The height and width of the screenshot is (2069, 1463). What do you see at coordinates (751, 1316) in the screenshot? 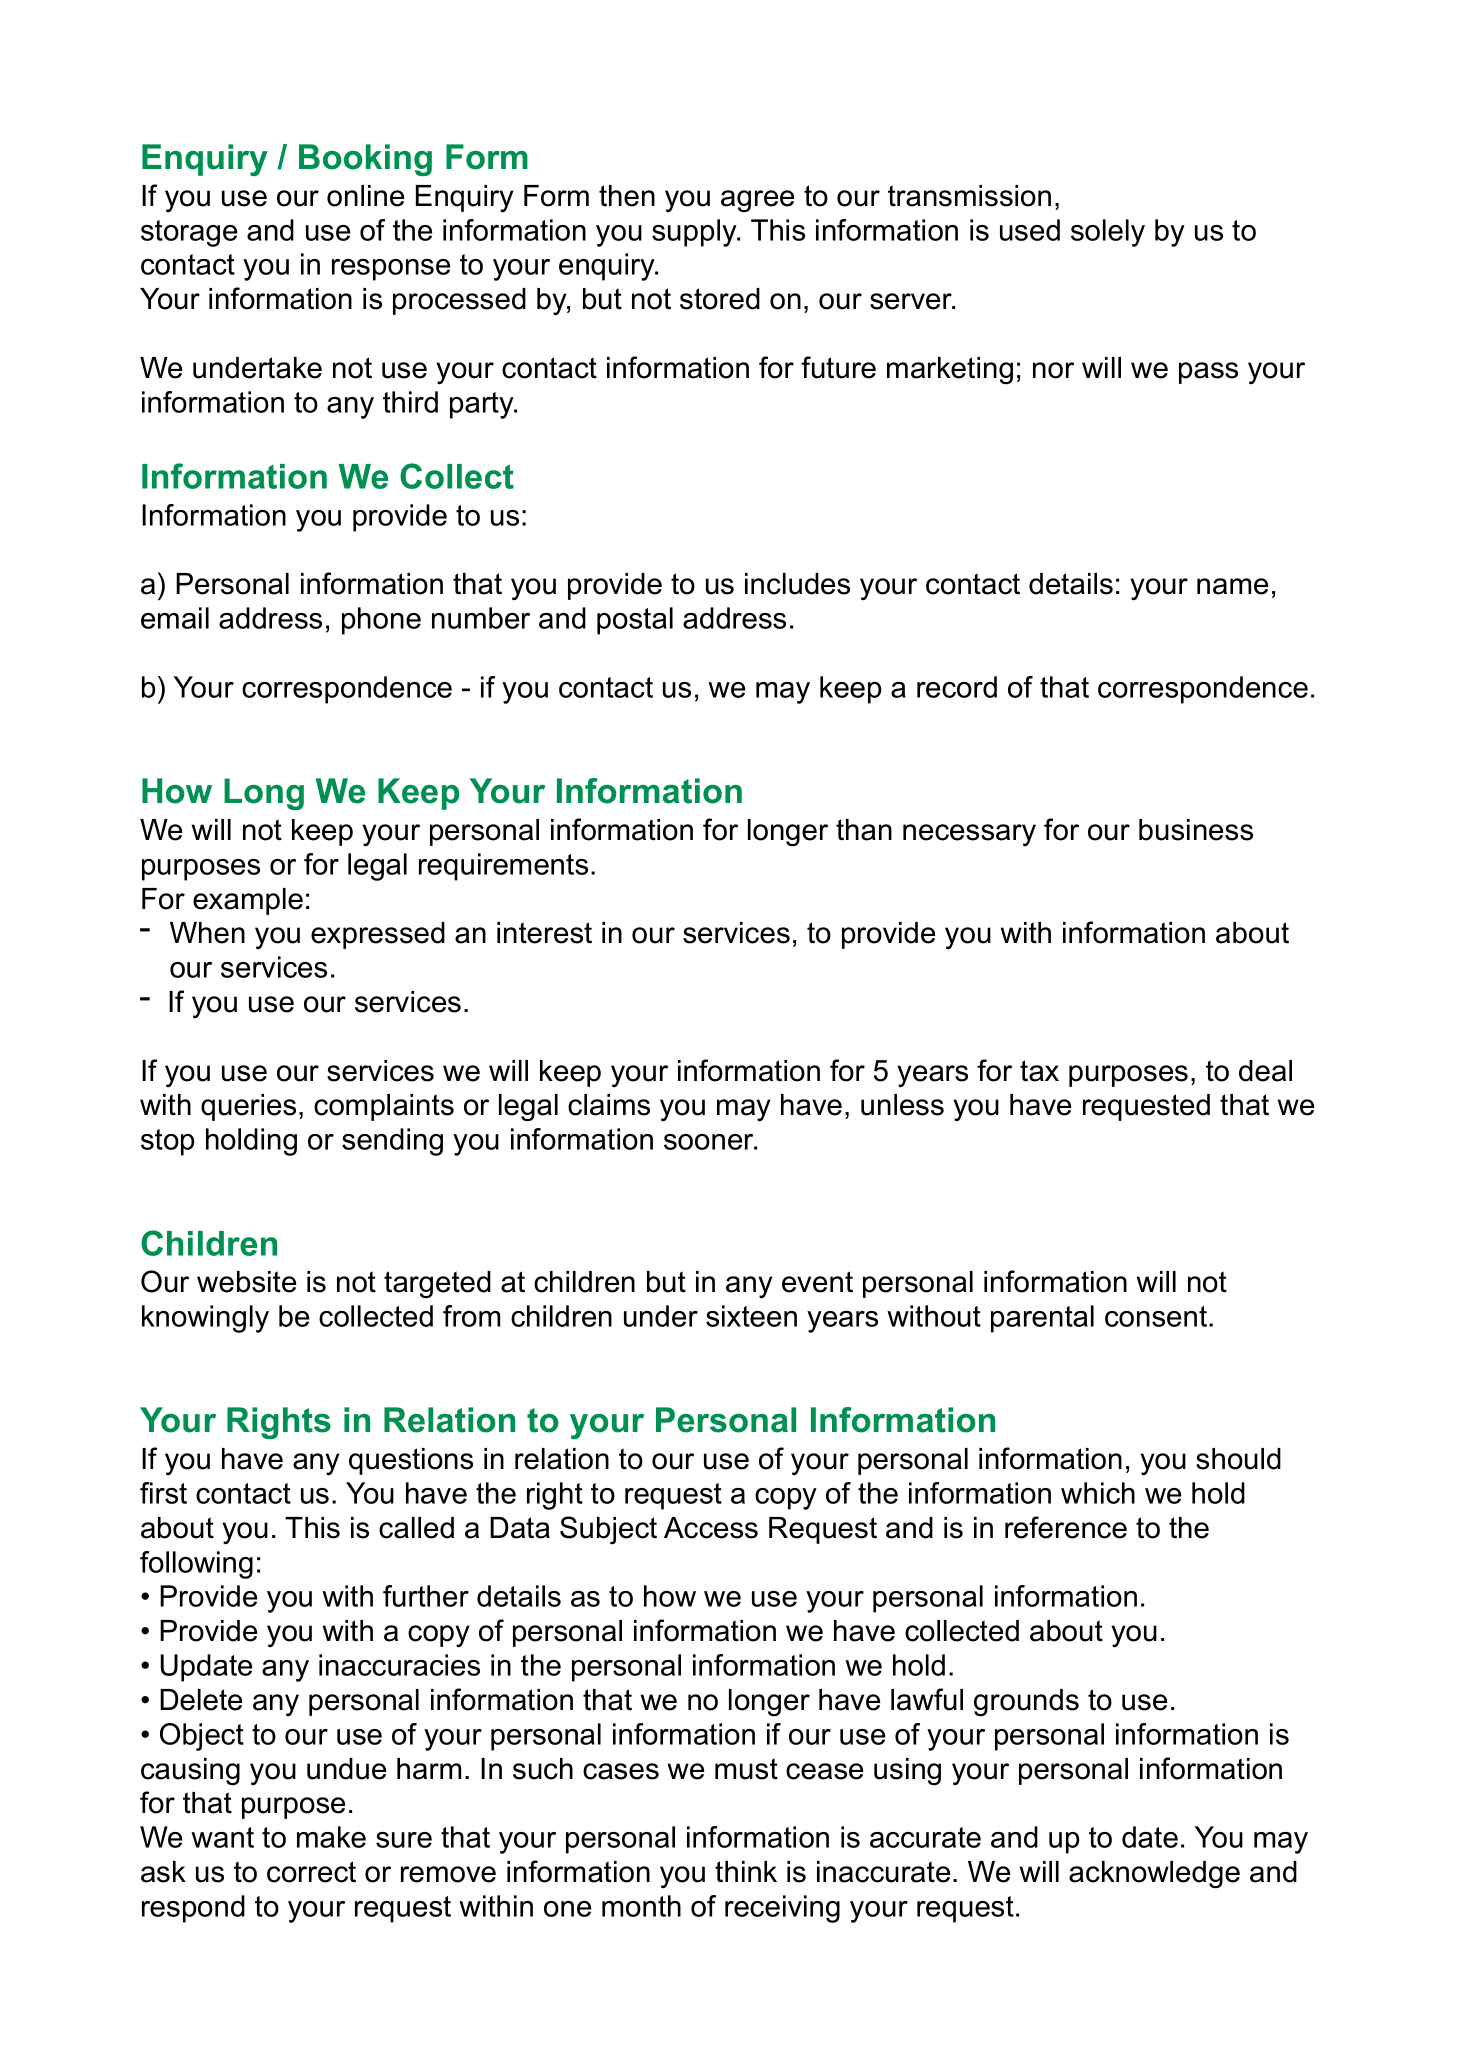
I see `sixteen` at bounding box center [751, 1316].
